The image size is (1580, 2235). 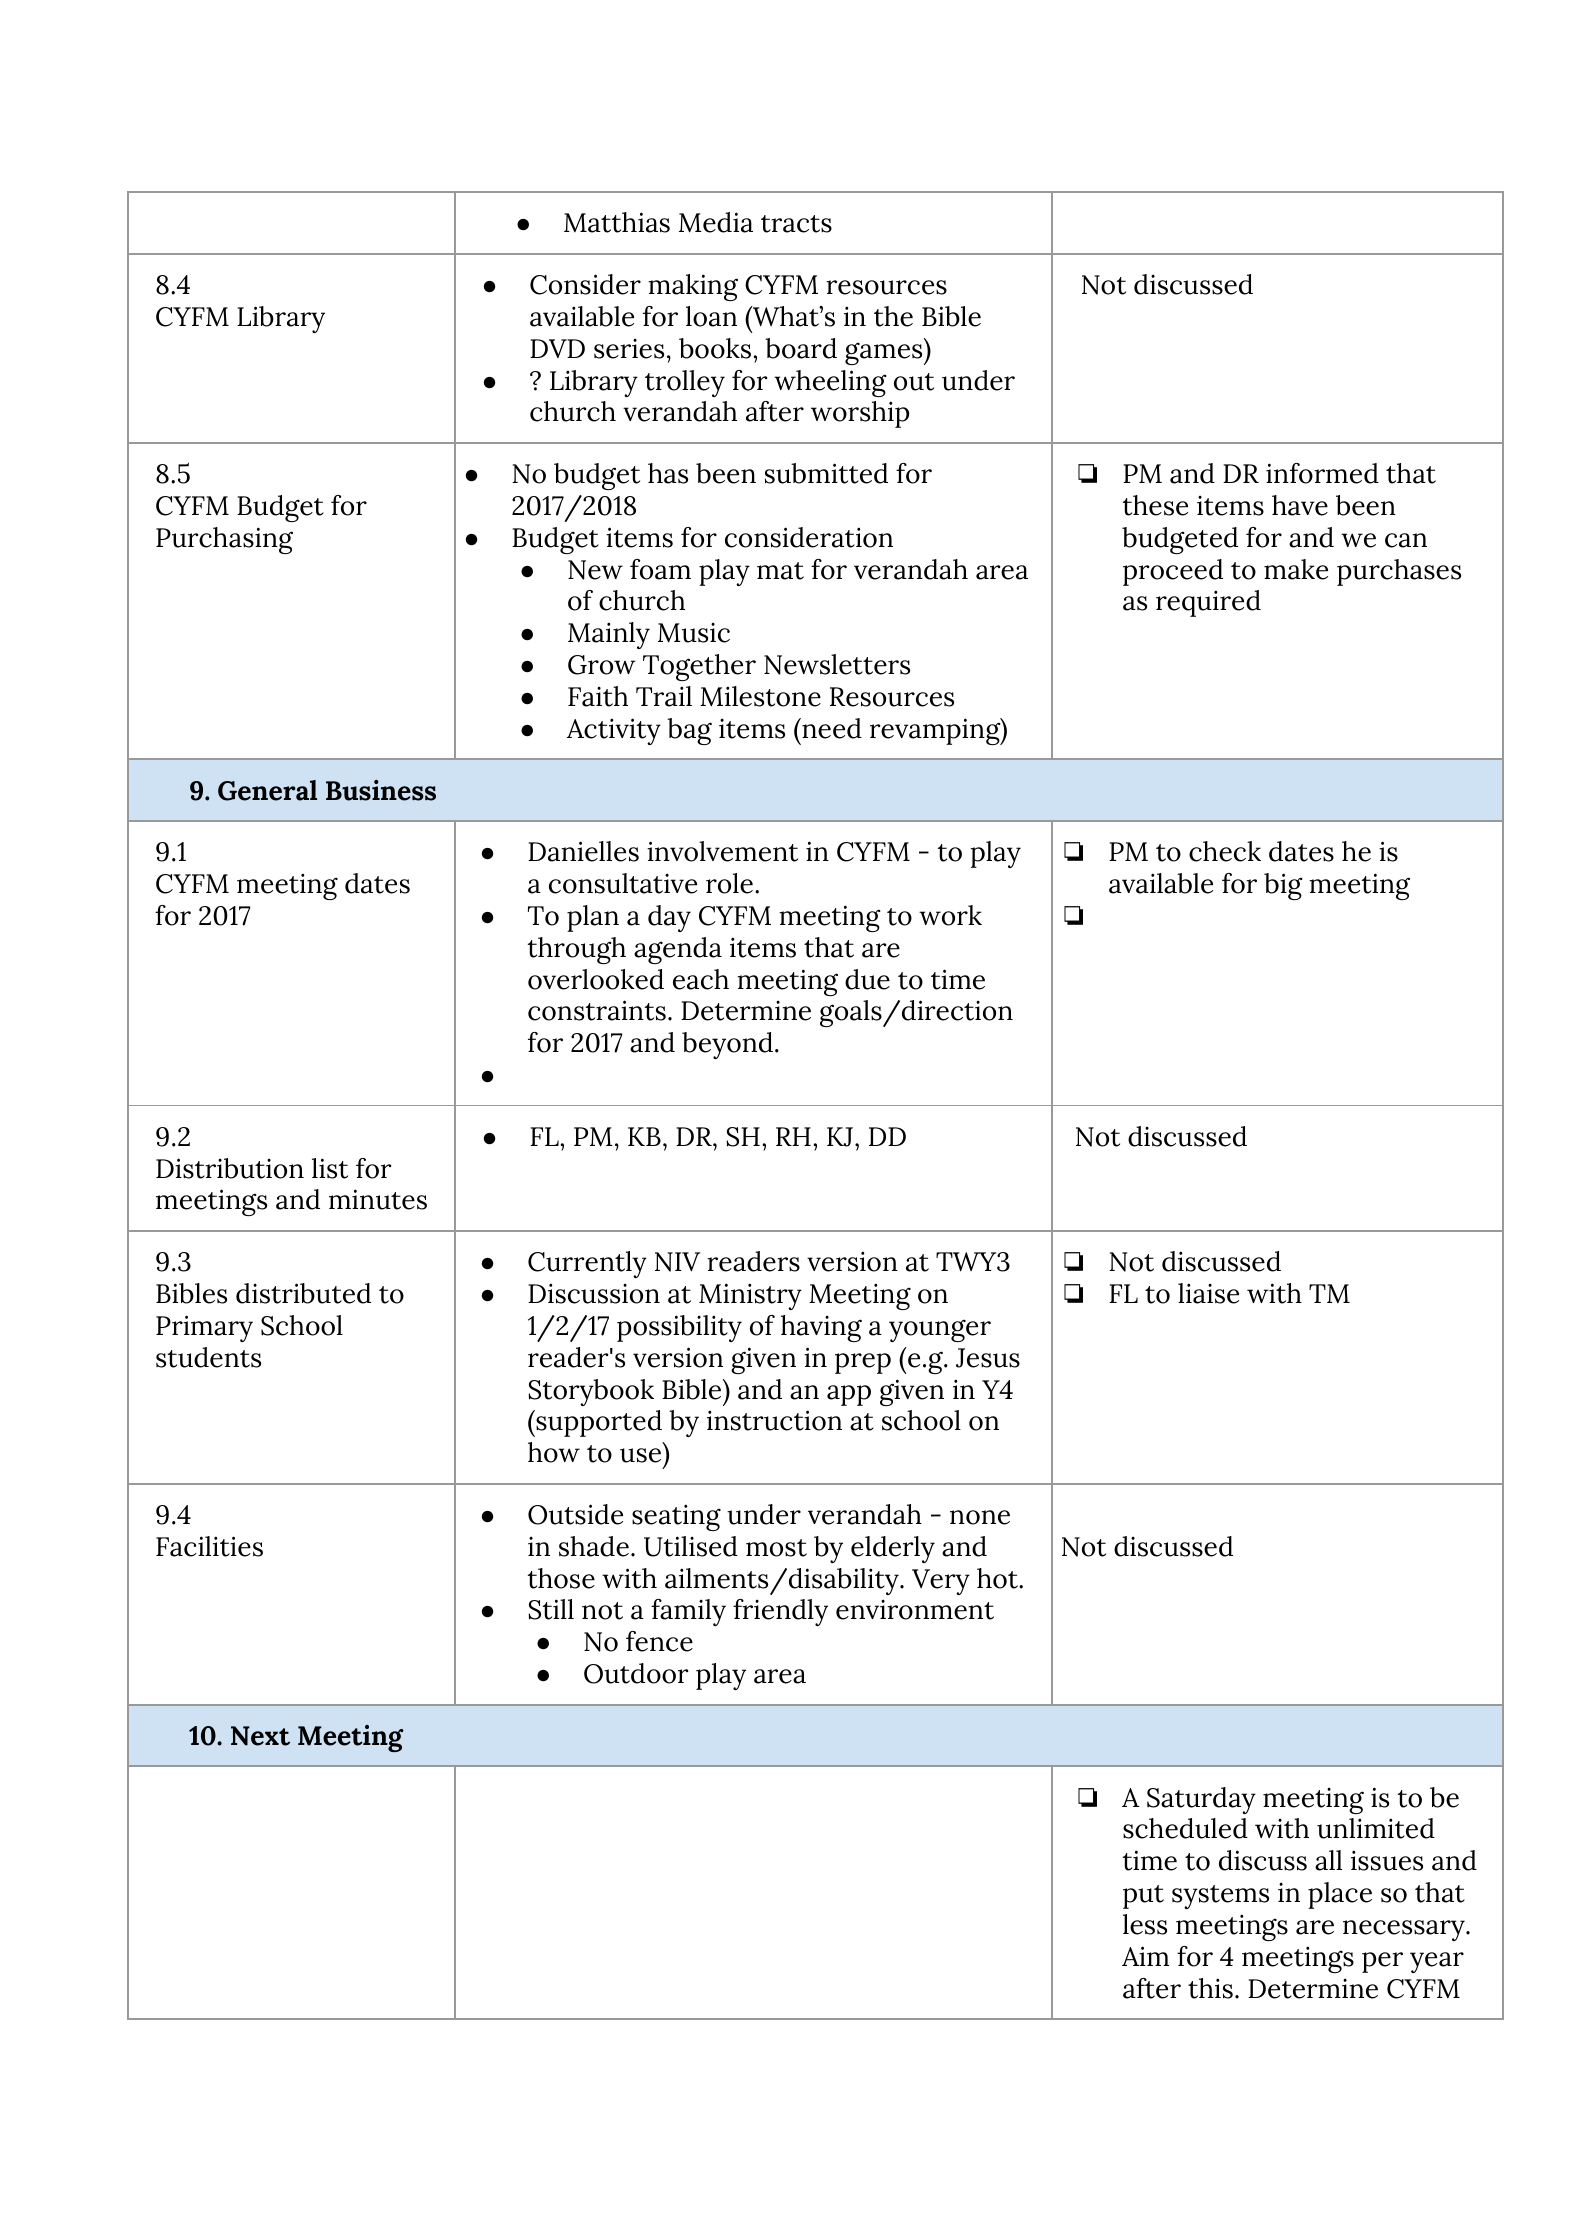 What do you see at coordinates (260, 1736) in the image?
I see `Next` at bounding box center [260, 1736].
